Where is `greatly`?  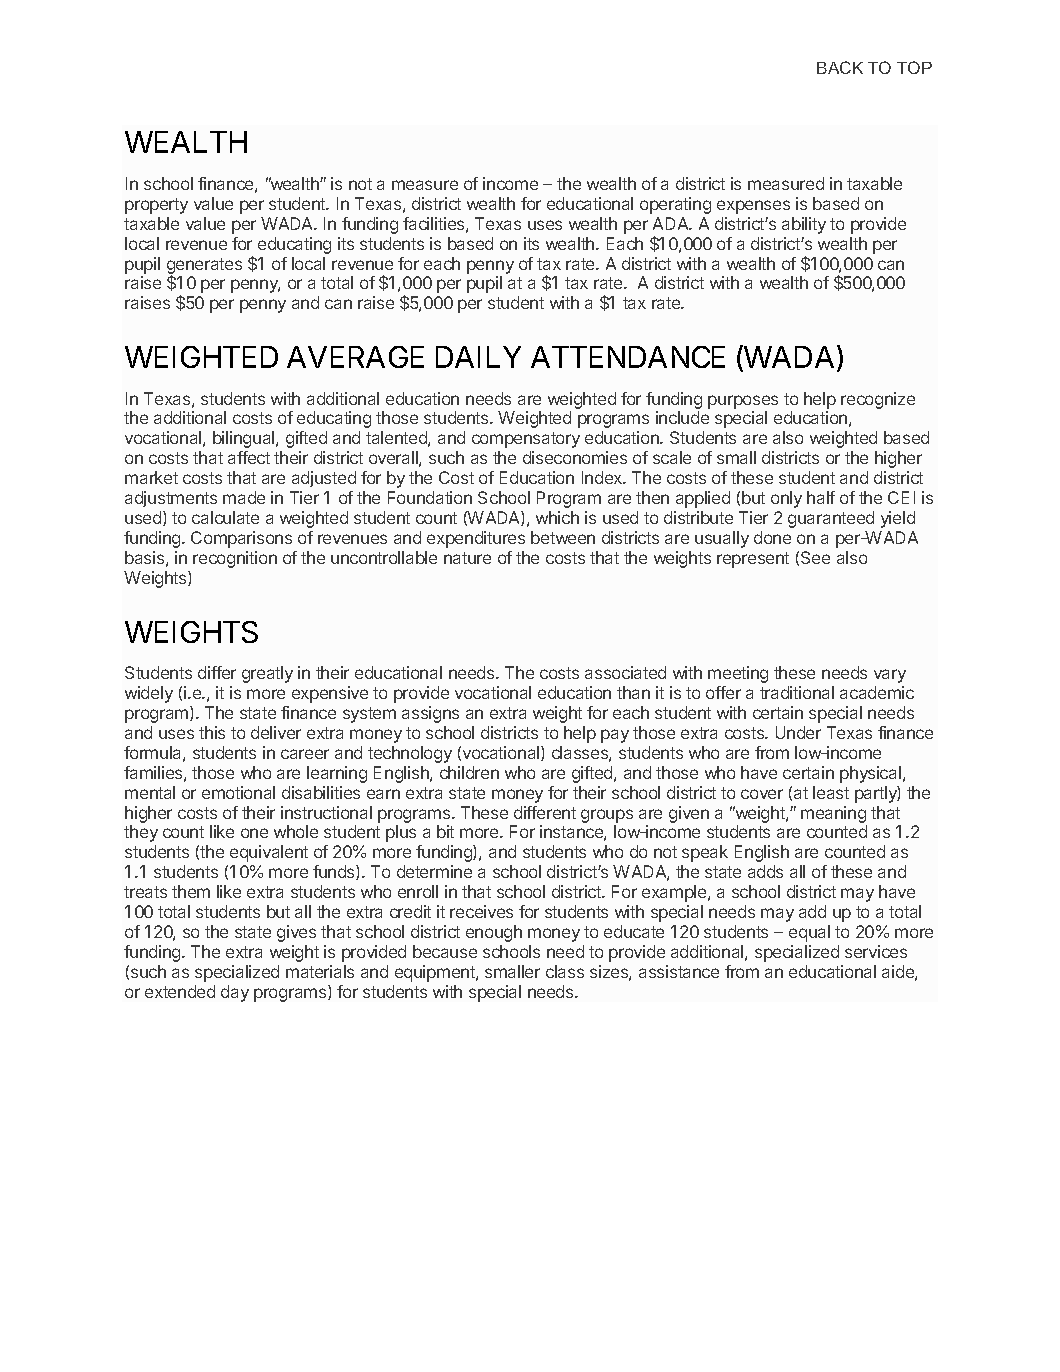
greatly is located at coordinates (267, 674).
